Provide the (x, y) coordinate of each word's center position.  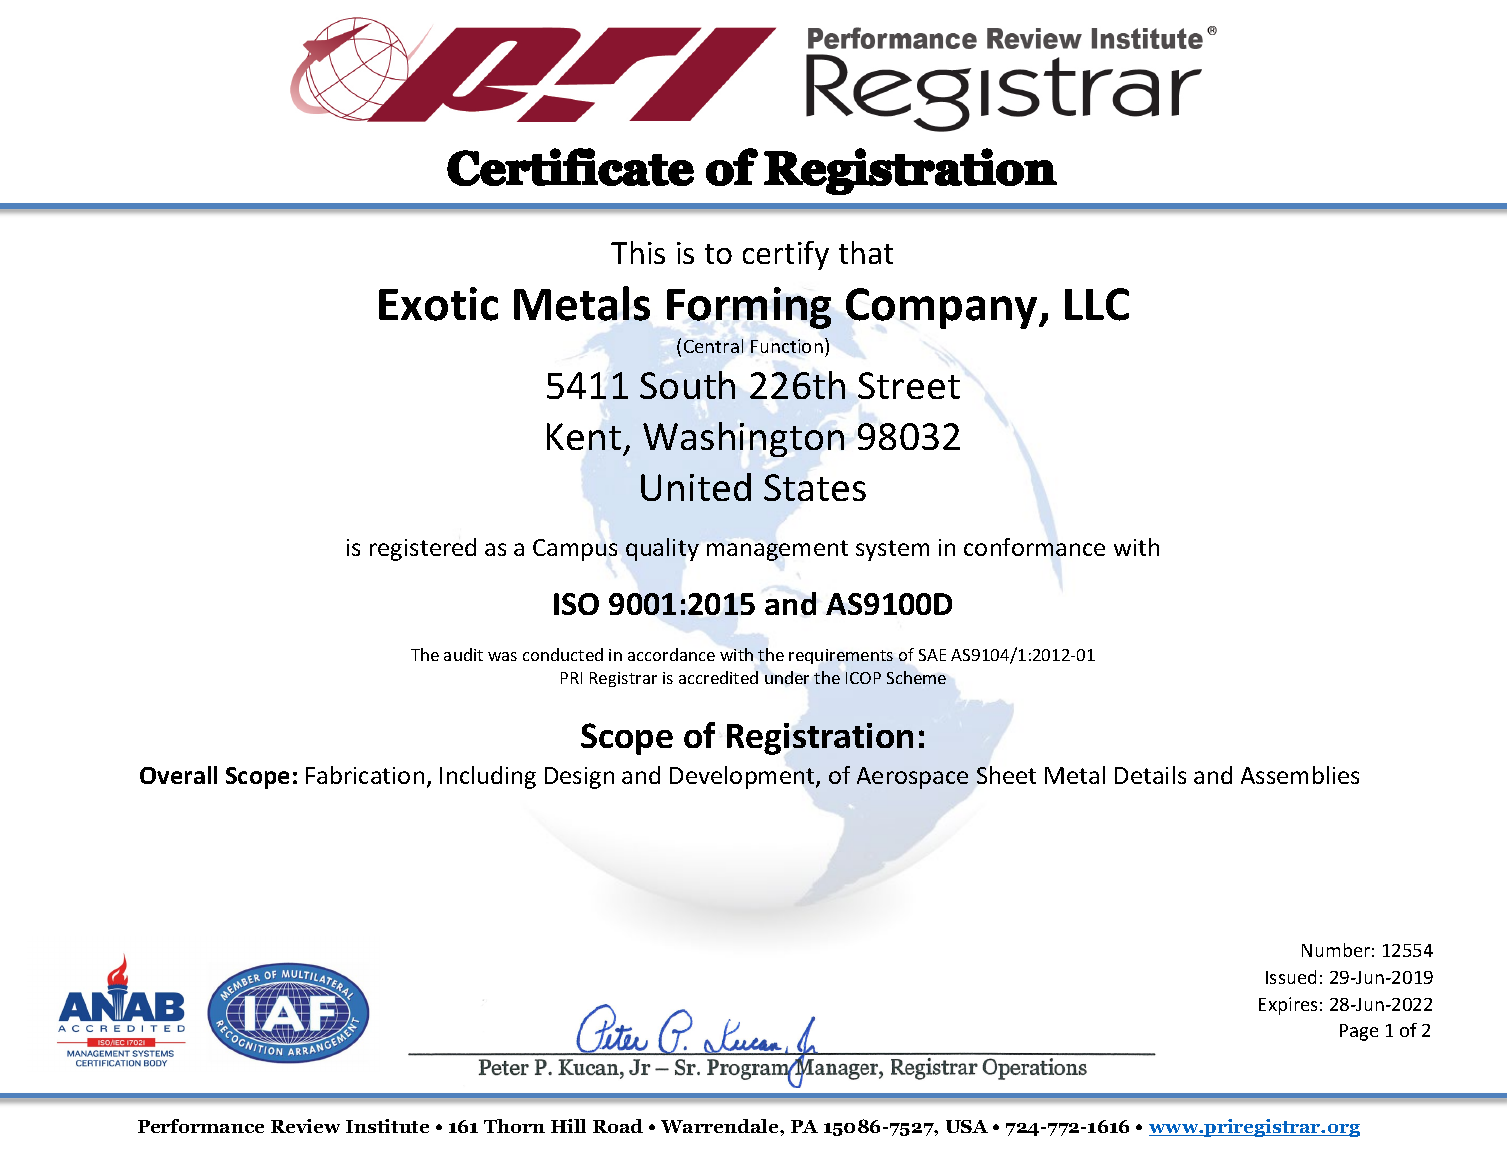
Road (618, 1126)
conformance (1034, 547)
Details (1150, 775)
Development (743, 777)
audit (463, 654)
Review (305, 1126)
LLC (1097, 304)
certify (786, 255)
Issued (1291, 977)
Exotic (438, 304)
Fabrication (365, 775)
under (787, 677)
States (815, 487)
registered (423, 549)
